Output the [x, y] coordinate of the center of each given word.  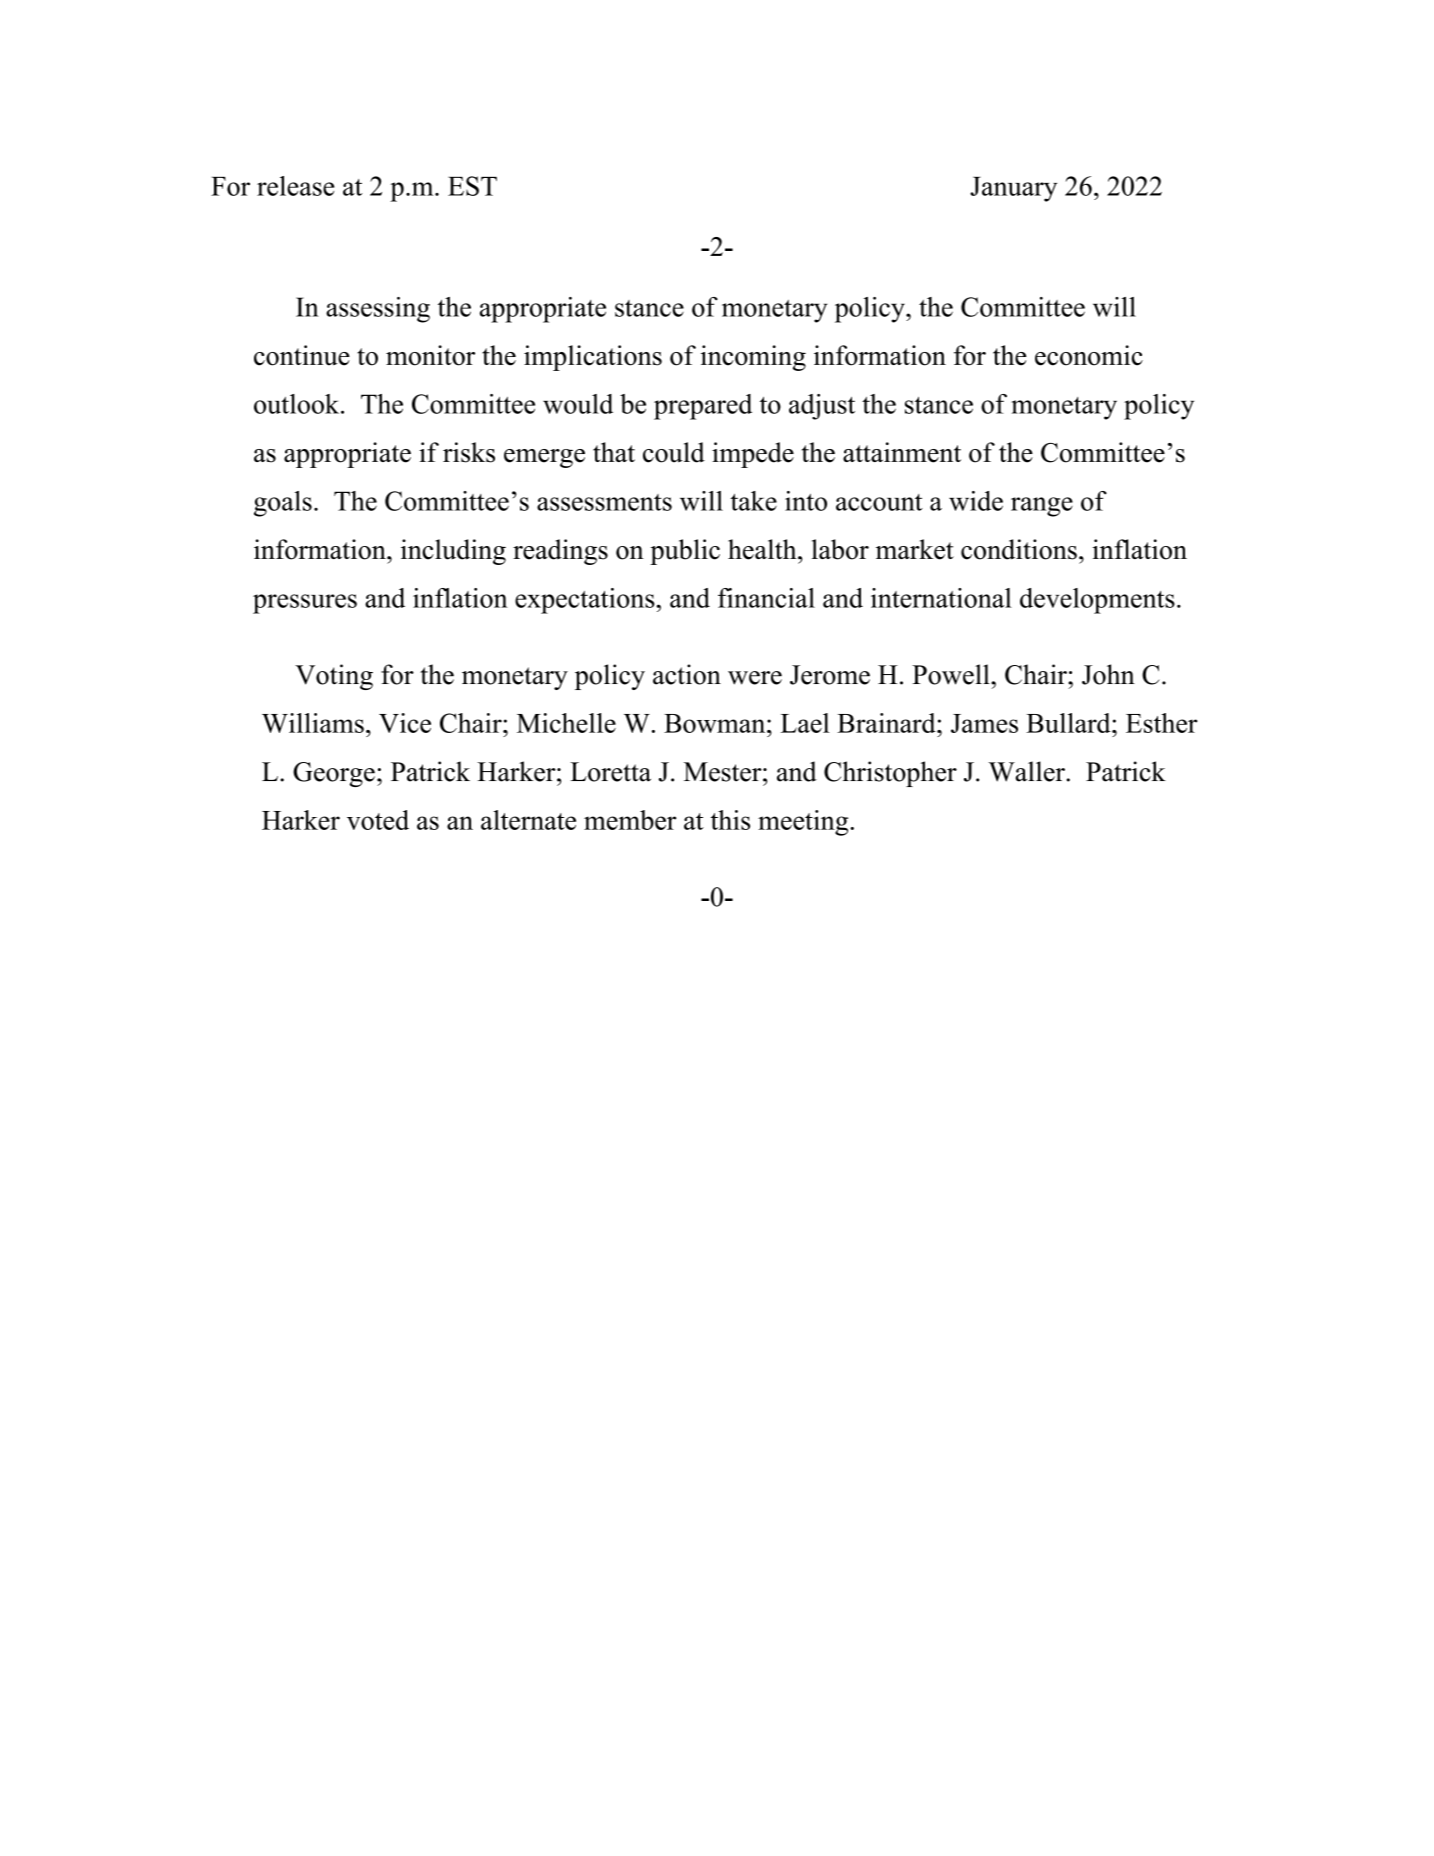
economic [1089, 355]
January [1013, 189]
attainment [902, 452]
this [730, 820]
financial [766, 598]
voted [378, 820]
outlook [298, 404]
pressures [305, 604]
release [296, 186]
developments [1097, 601]
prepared [703, 407]
